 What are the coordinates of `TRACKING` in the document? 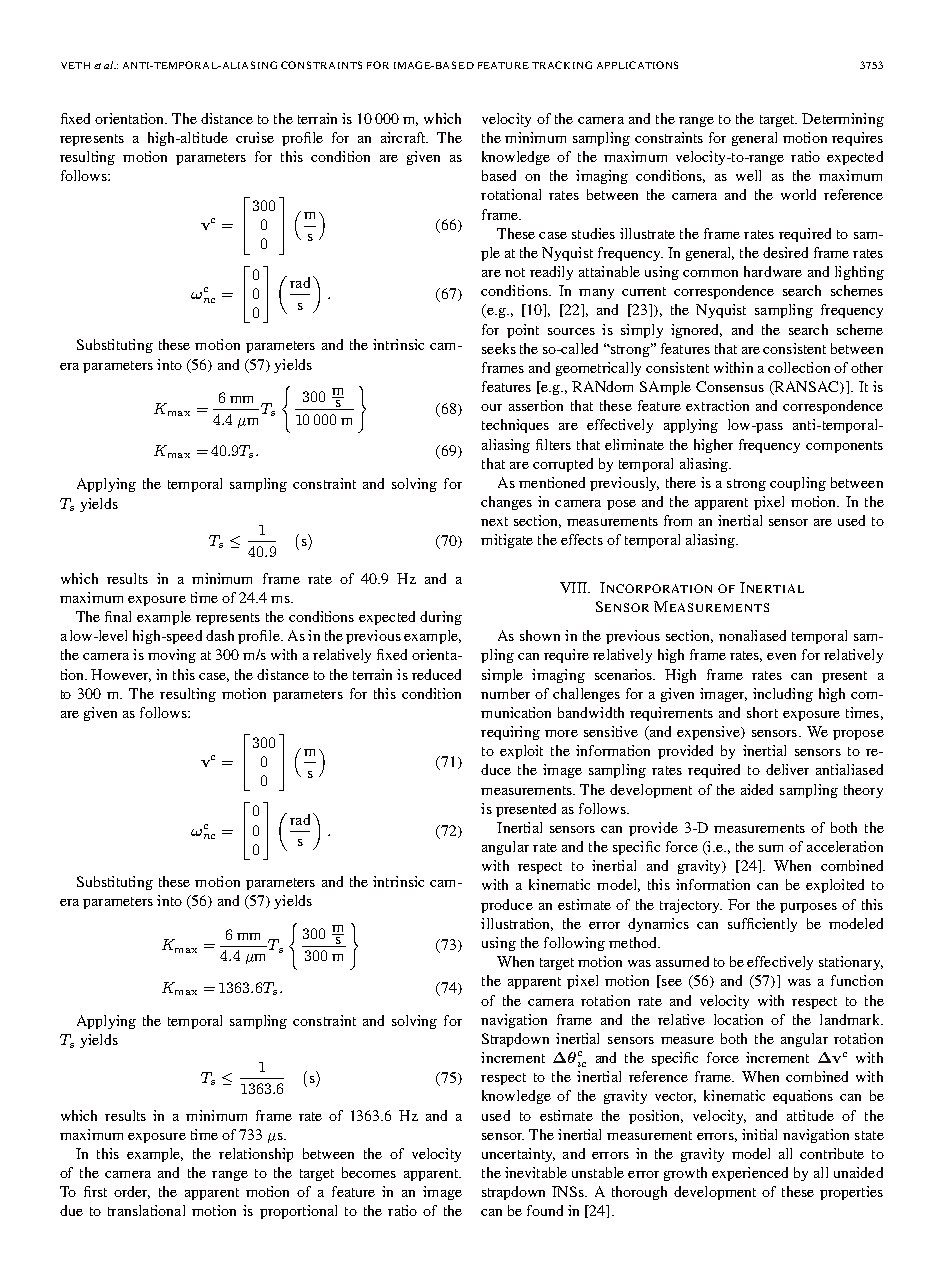 It's located at (562, 65).
